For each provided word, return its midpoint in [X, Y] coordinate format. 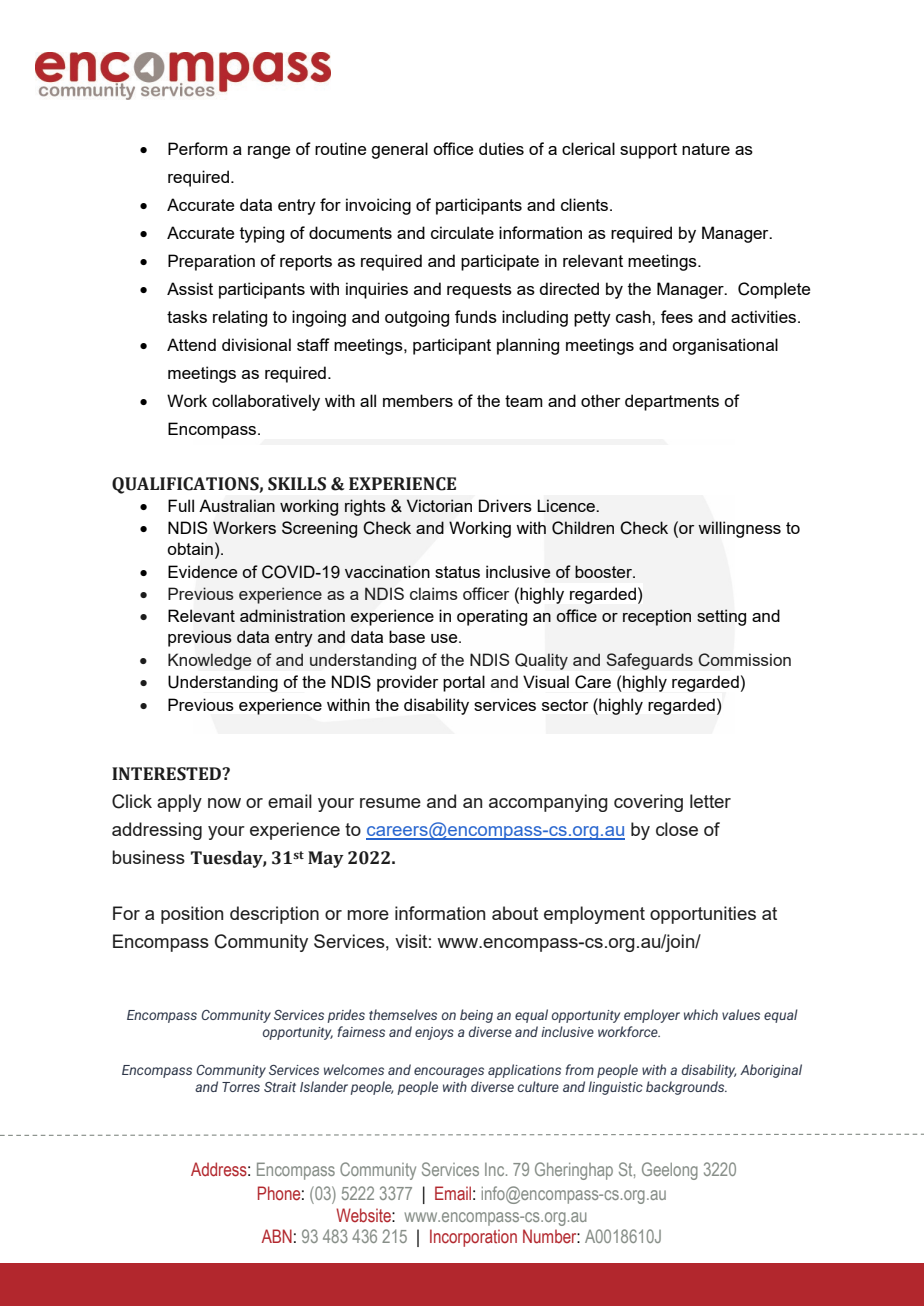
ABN [277, 1236]
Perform [198, 148]
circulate [462, 232]
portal [464, 683]
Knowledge [209, 661]
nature [706, 149]
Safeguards [649, 661]
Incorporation [473, 1238]
